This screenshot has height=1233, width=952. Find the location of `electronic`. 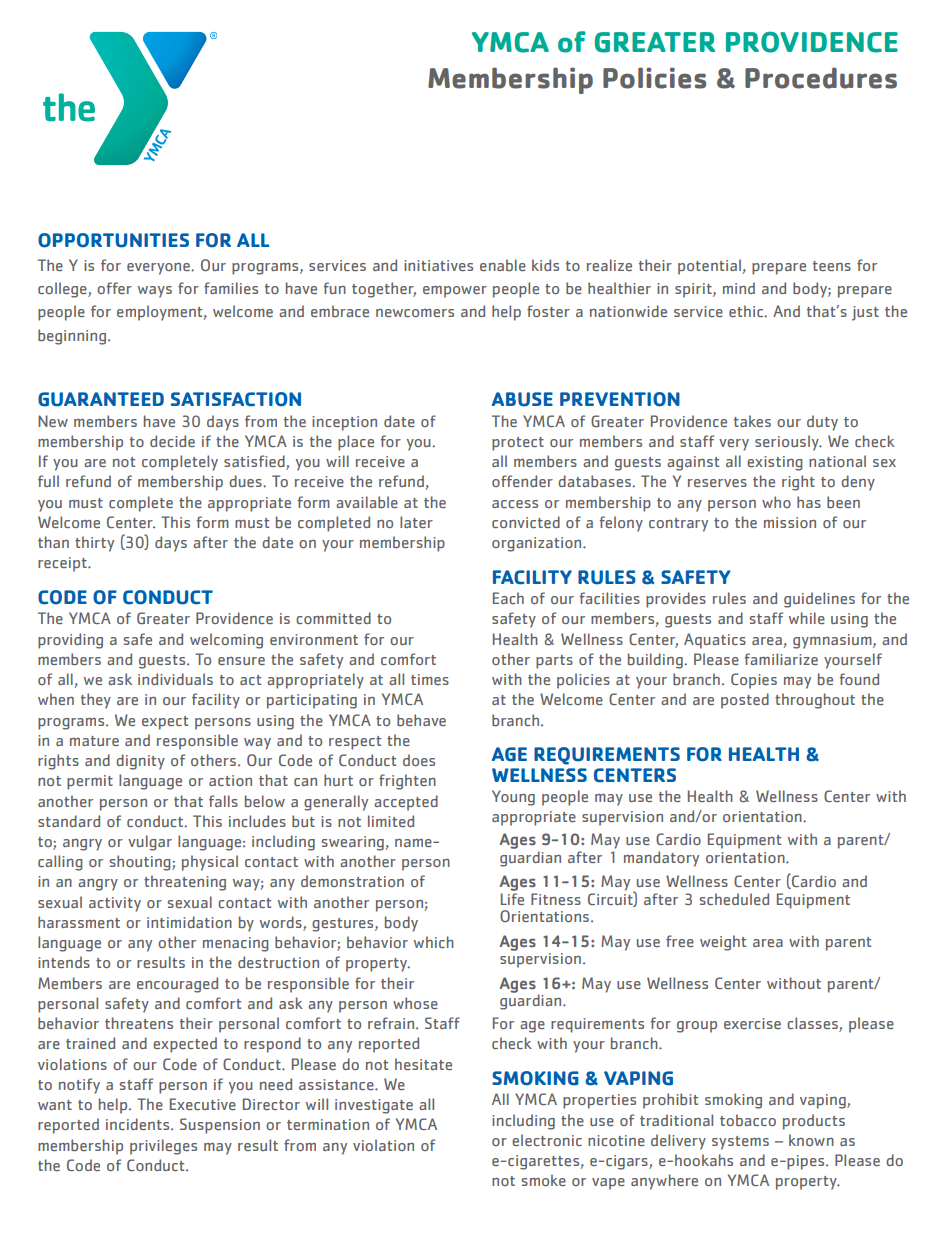

electronic is located at coordinates (547, 1140).
